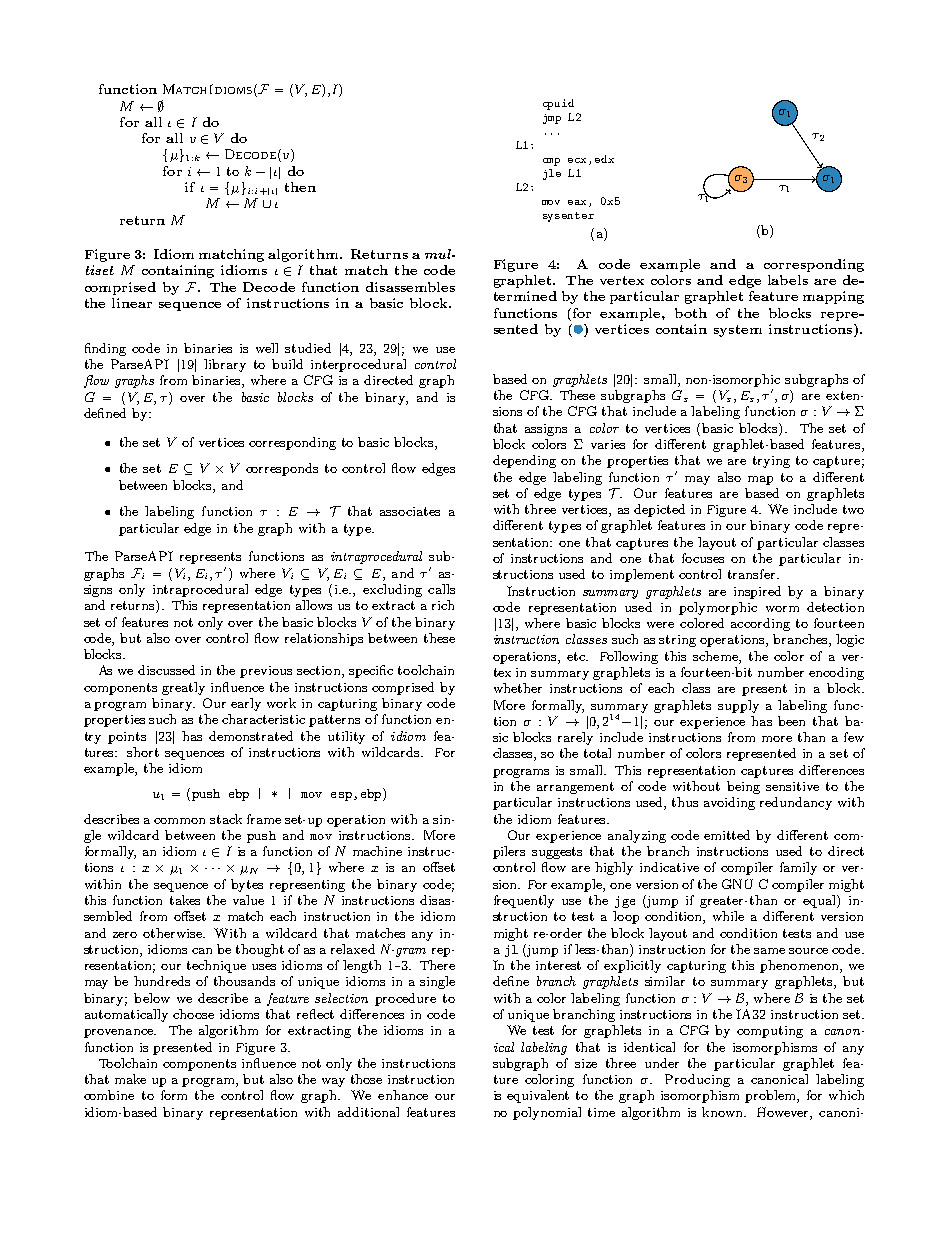 The image size is (952, 1233). What do you see at coordinates (558, 104) in the page?
I see `cpuid` at bounding box center [558, 104].
